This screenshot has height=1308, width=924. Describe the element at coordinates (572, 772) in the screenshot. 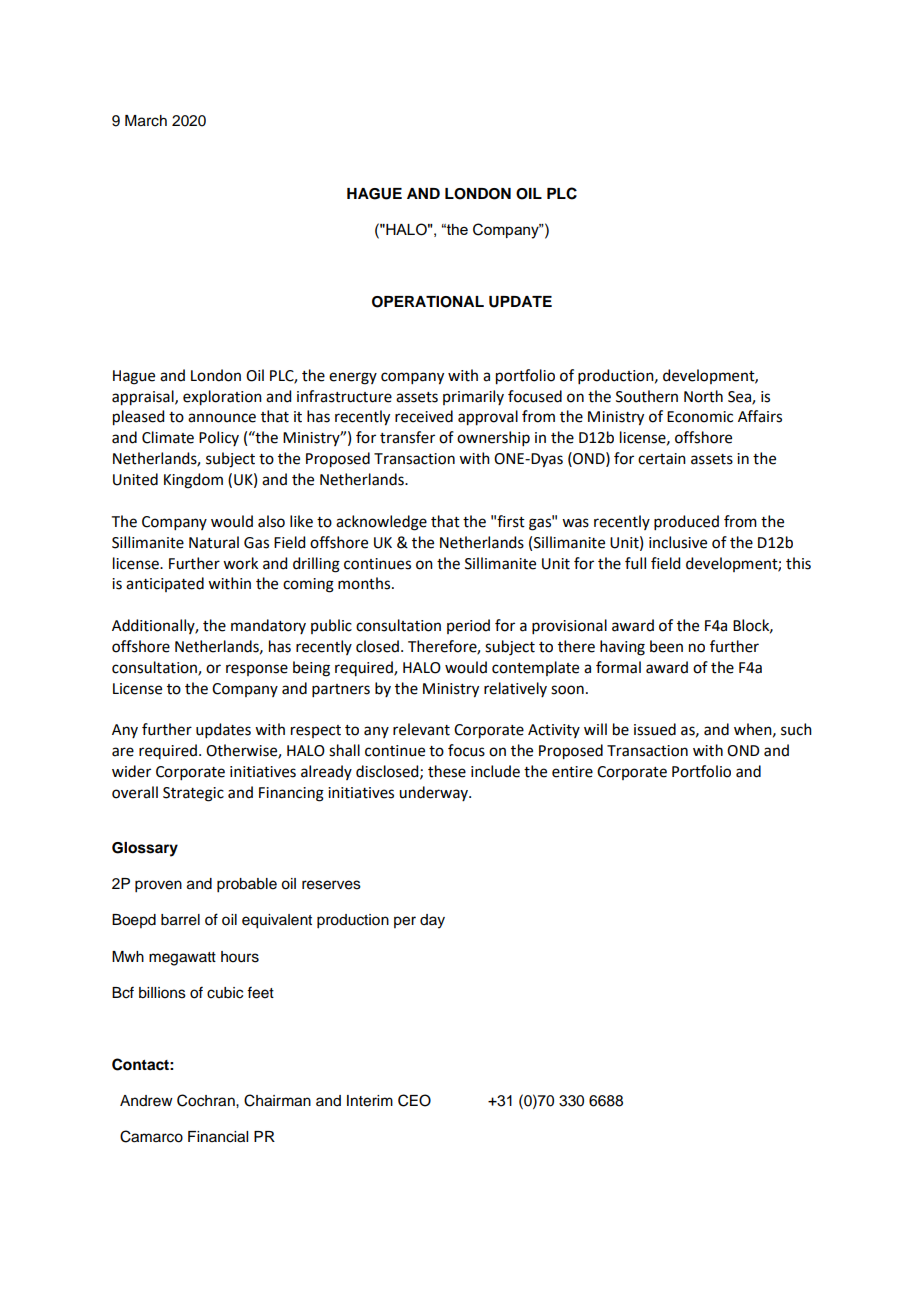

I see `entire` at that location.
